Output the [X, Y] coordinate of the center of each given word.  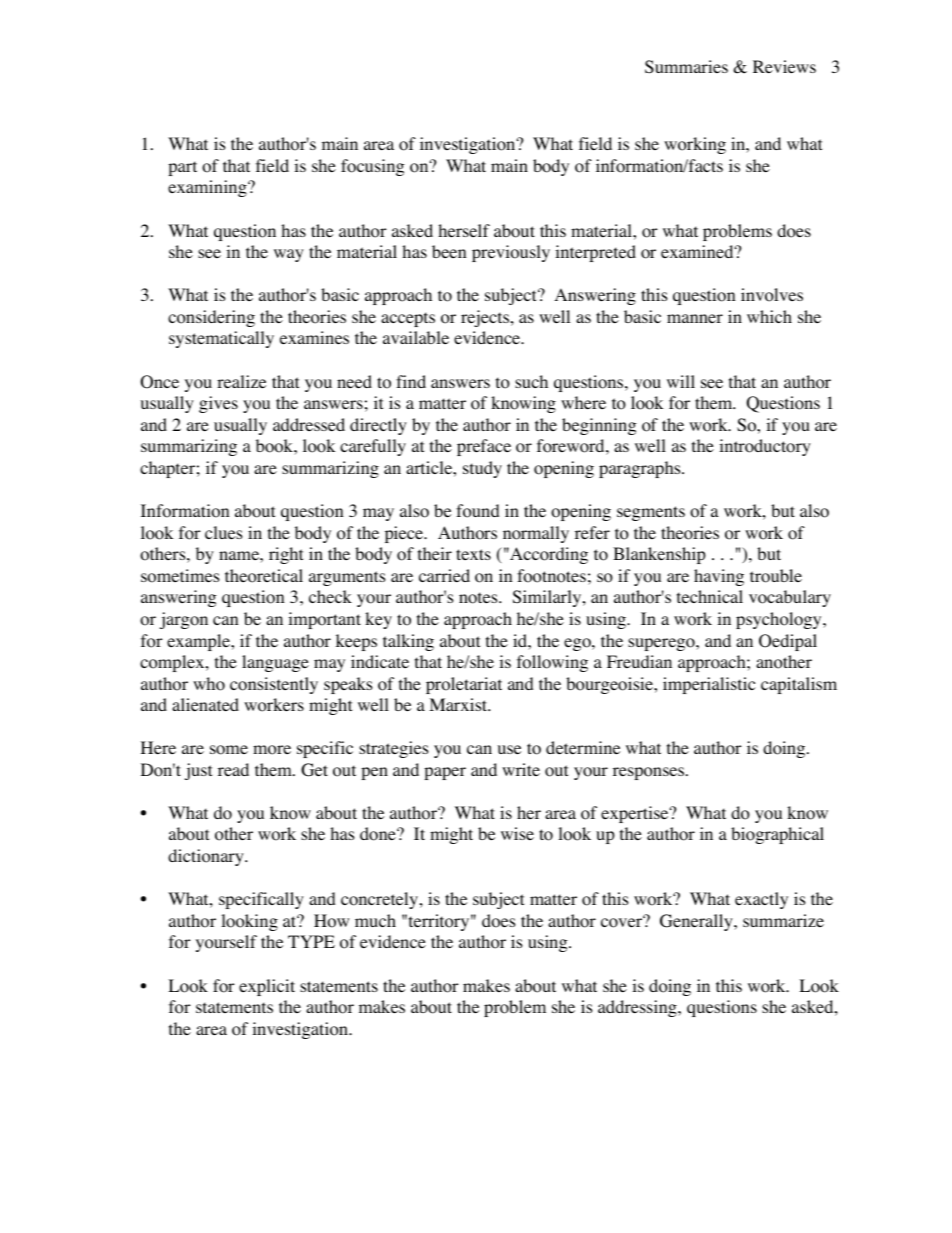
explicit [267, 987]
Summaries [686, 67]
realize [241, 381]
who [209, 684]
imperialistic [709, 685]
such [531, 381]
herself [464, 230]
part [182, 168]
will [681, 381]
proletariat [464, 685]
